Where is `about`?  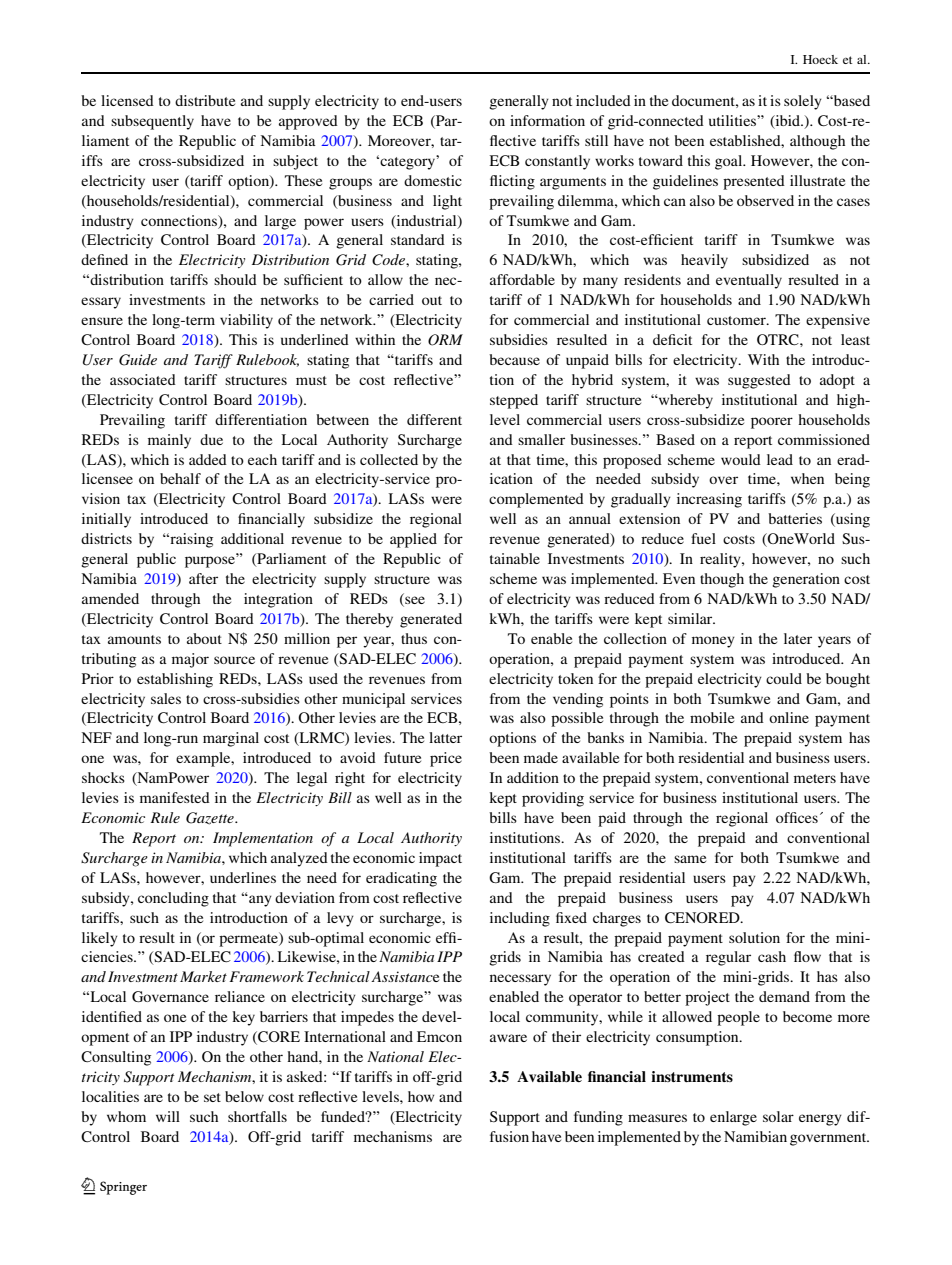
about is located at coordinates (204, 638).
